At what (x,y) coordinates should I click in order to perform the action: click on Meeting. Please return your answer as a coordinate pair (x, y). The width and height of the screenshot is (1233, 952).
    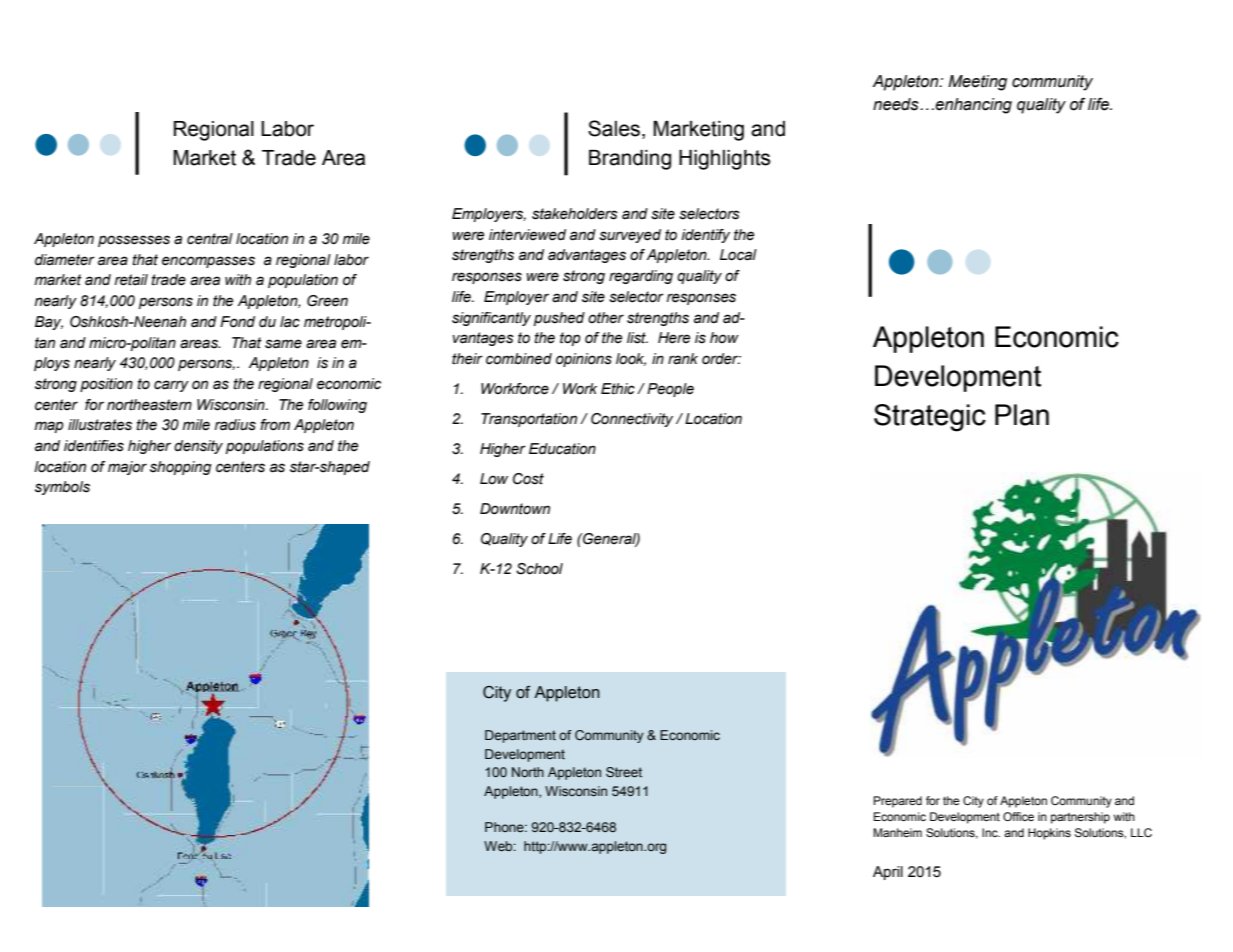
    Looking at the image, I should click on (977, 83).
